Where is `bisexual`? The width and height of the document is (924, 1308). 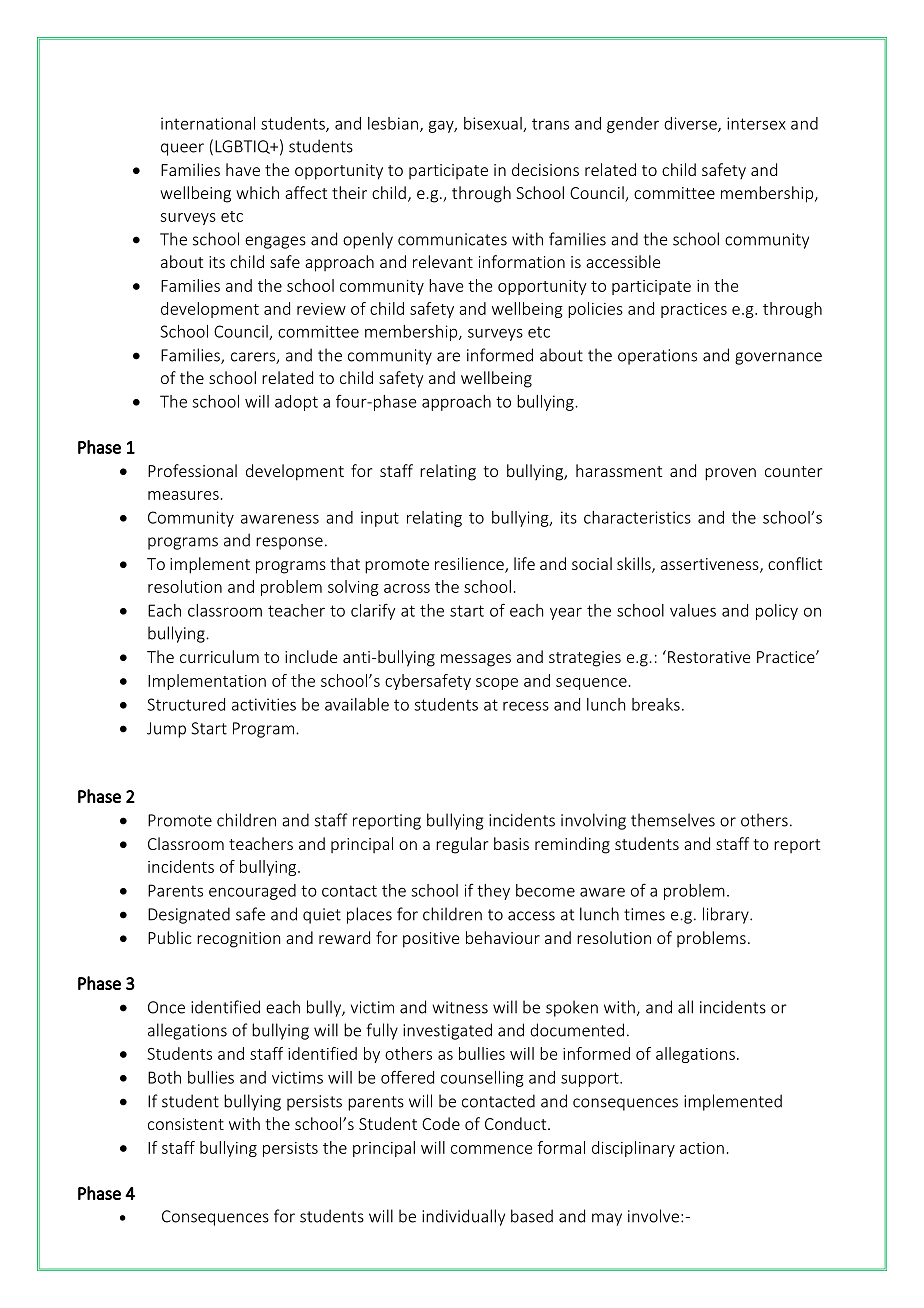
bisexual is located at coordinates (494, 124).
